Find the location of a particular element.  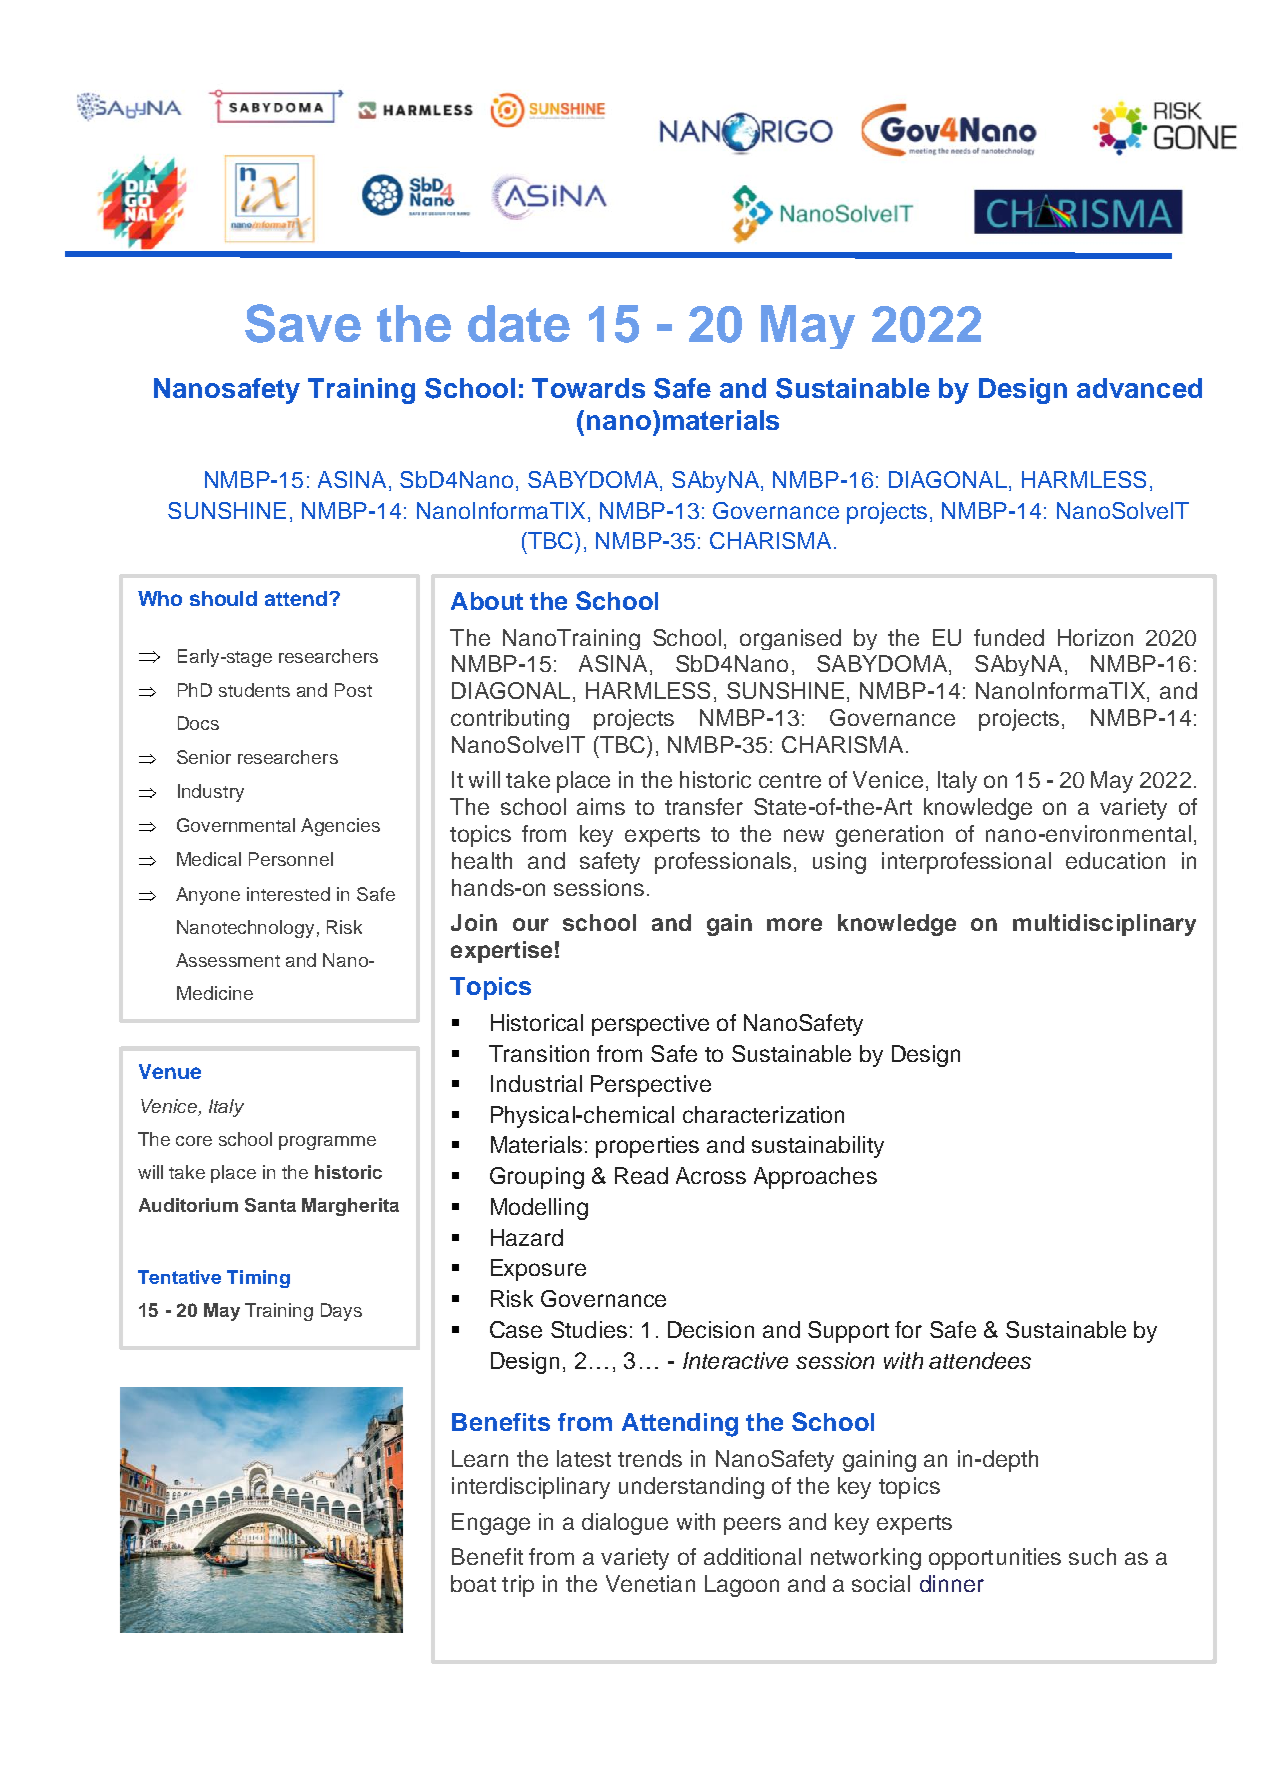

properties is located at coordinates (647, 1147).
